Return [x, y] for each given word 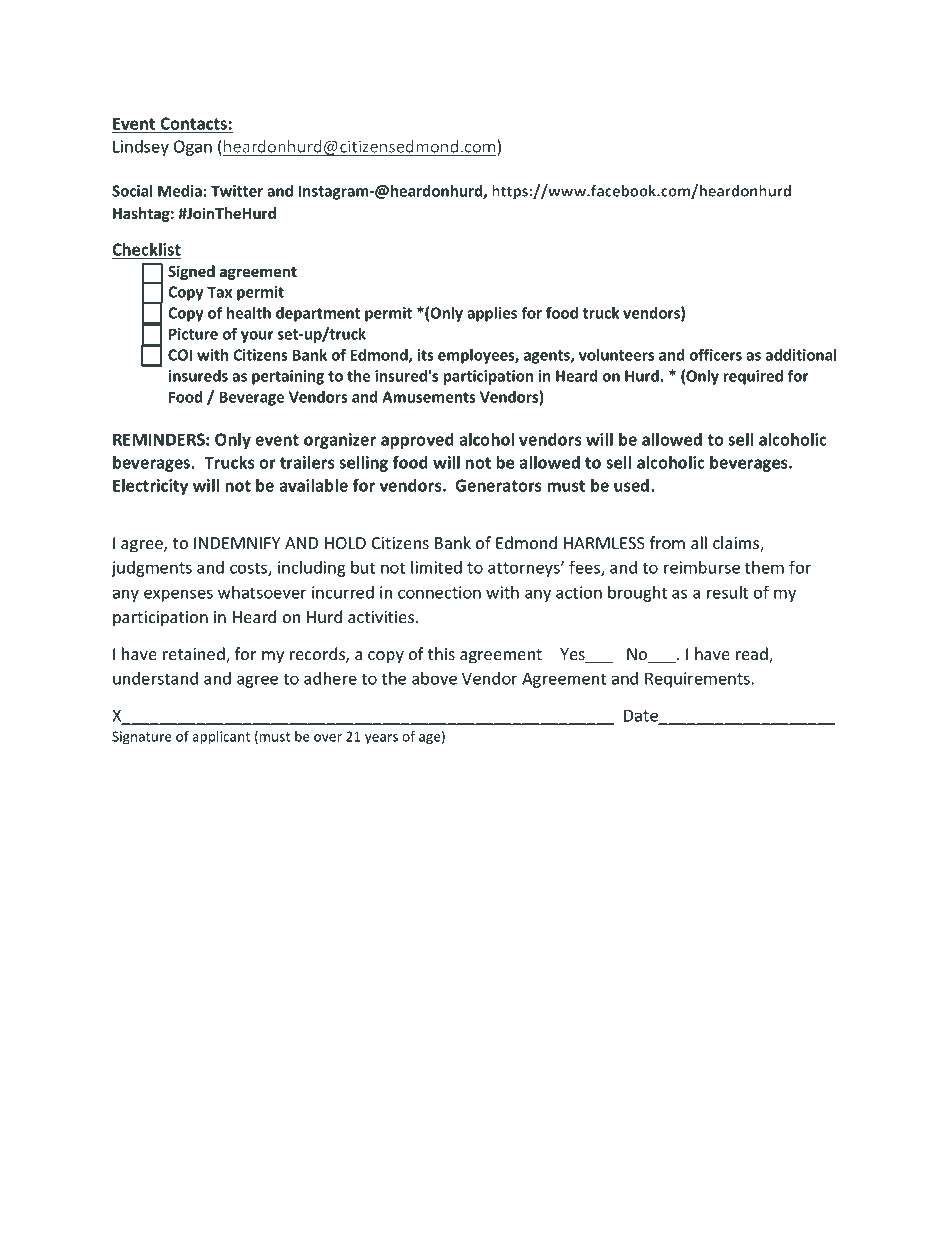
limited [436, 567]
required [753, 377]
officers [715, 354]
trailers [307, 462]
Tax [219, 292]
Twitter [237, 191]
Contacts [193, 123]
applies [492, 314]
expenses [178, 595]
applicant [221, 738]
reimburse [702, 567]
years [381, 739]
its [425, 355]
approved [417, 441]
